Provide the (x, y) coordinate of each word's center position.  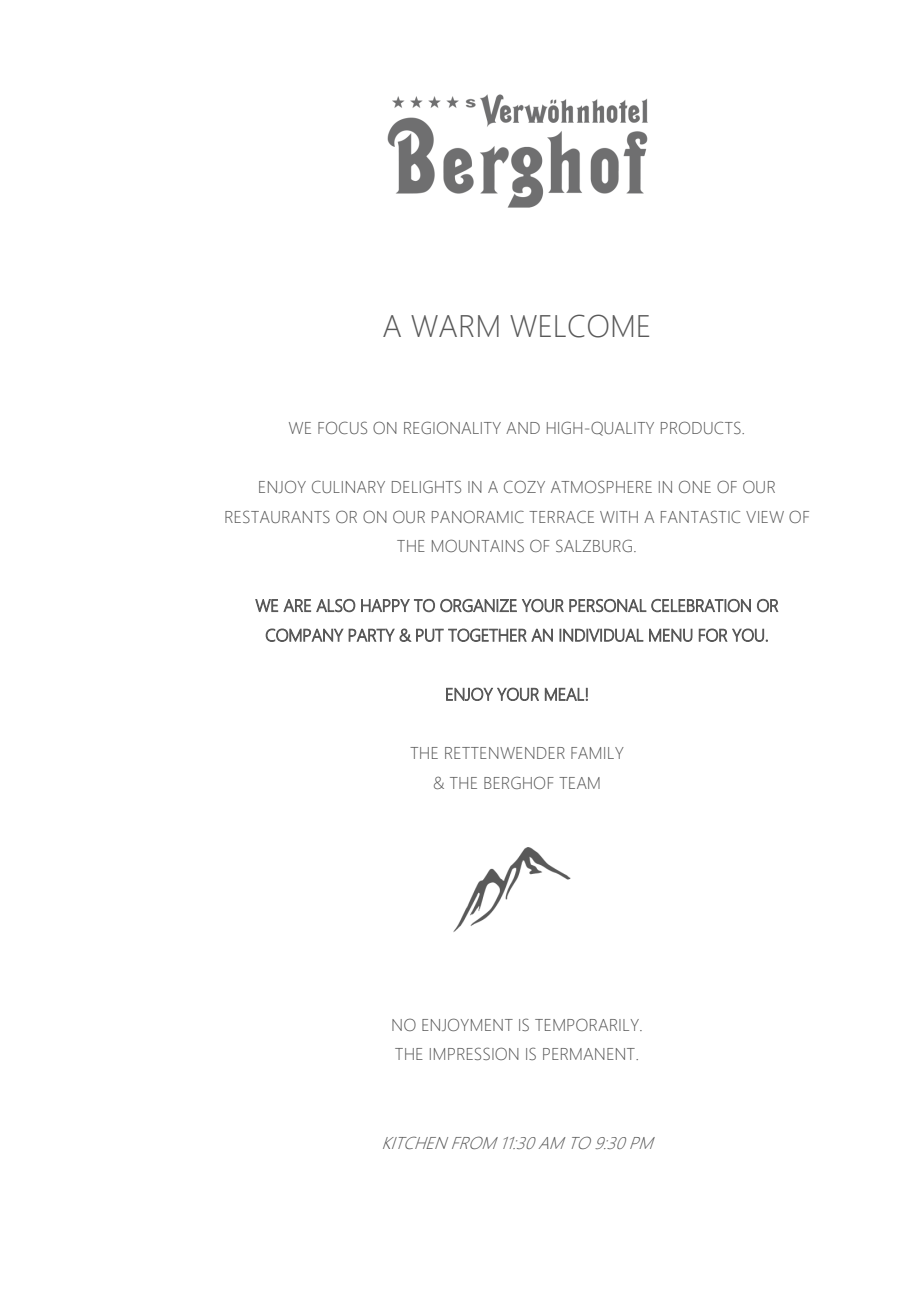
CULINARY (348, 486)
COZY (524, 486)
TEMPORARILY (588, 1024)
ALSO (336, 605)
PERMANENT (590, 1054)
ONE (695, 486)
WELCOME (579, 326)
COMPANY (304, 635)
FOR (713, 635)
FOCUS (342, 427)
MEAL (564, 694)
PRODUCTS (702, 427)
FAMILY (597, 753)
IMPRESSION (474, 1053)
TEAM (579, 783)
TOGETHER (487, 635)
